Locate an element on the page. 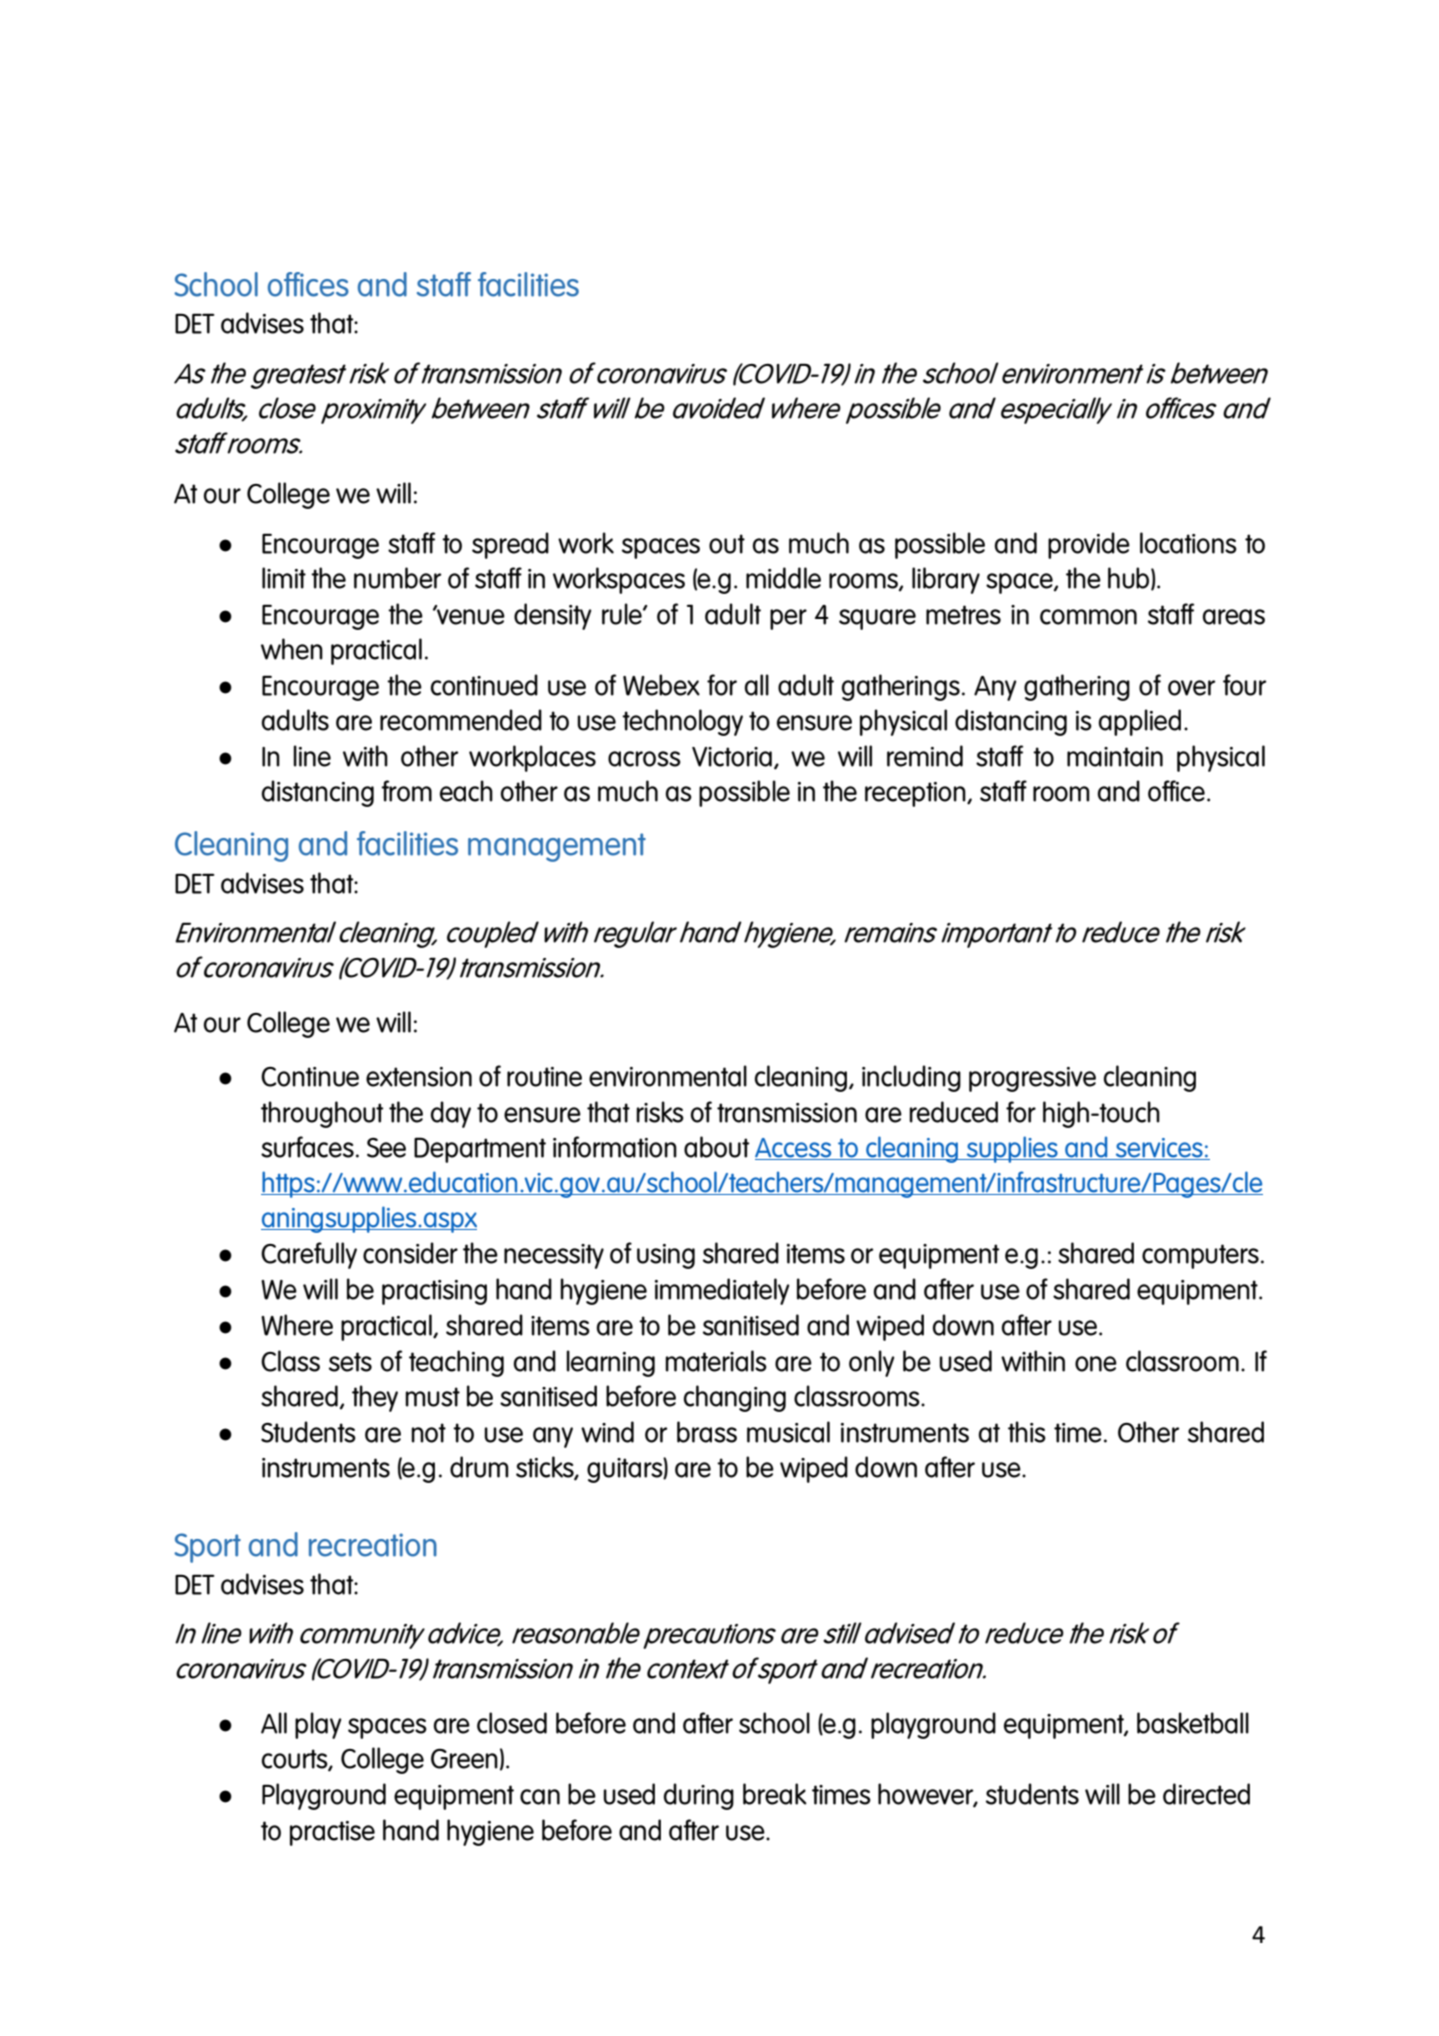 Image resolution: width=1439 pixels, height=2036 pixels. common is located at coordinates (1088, 617).
